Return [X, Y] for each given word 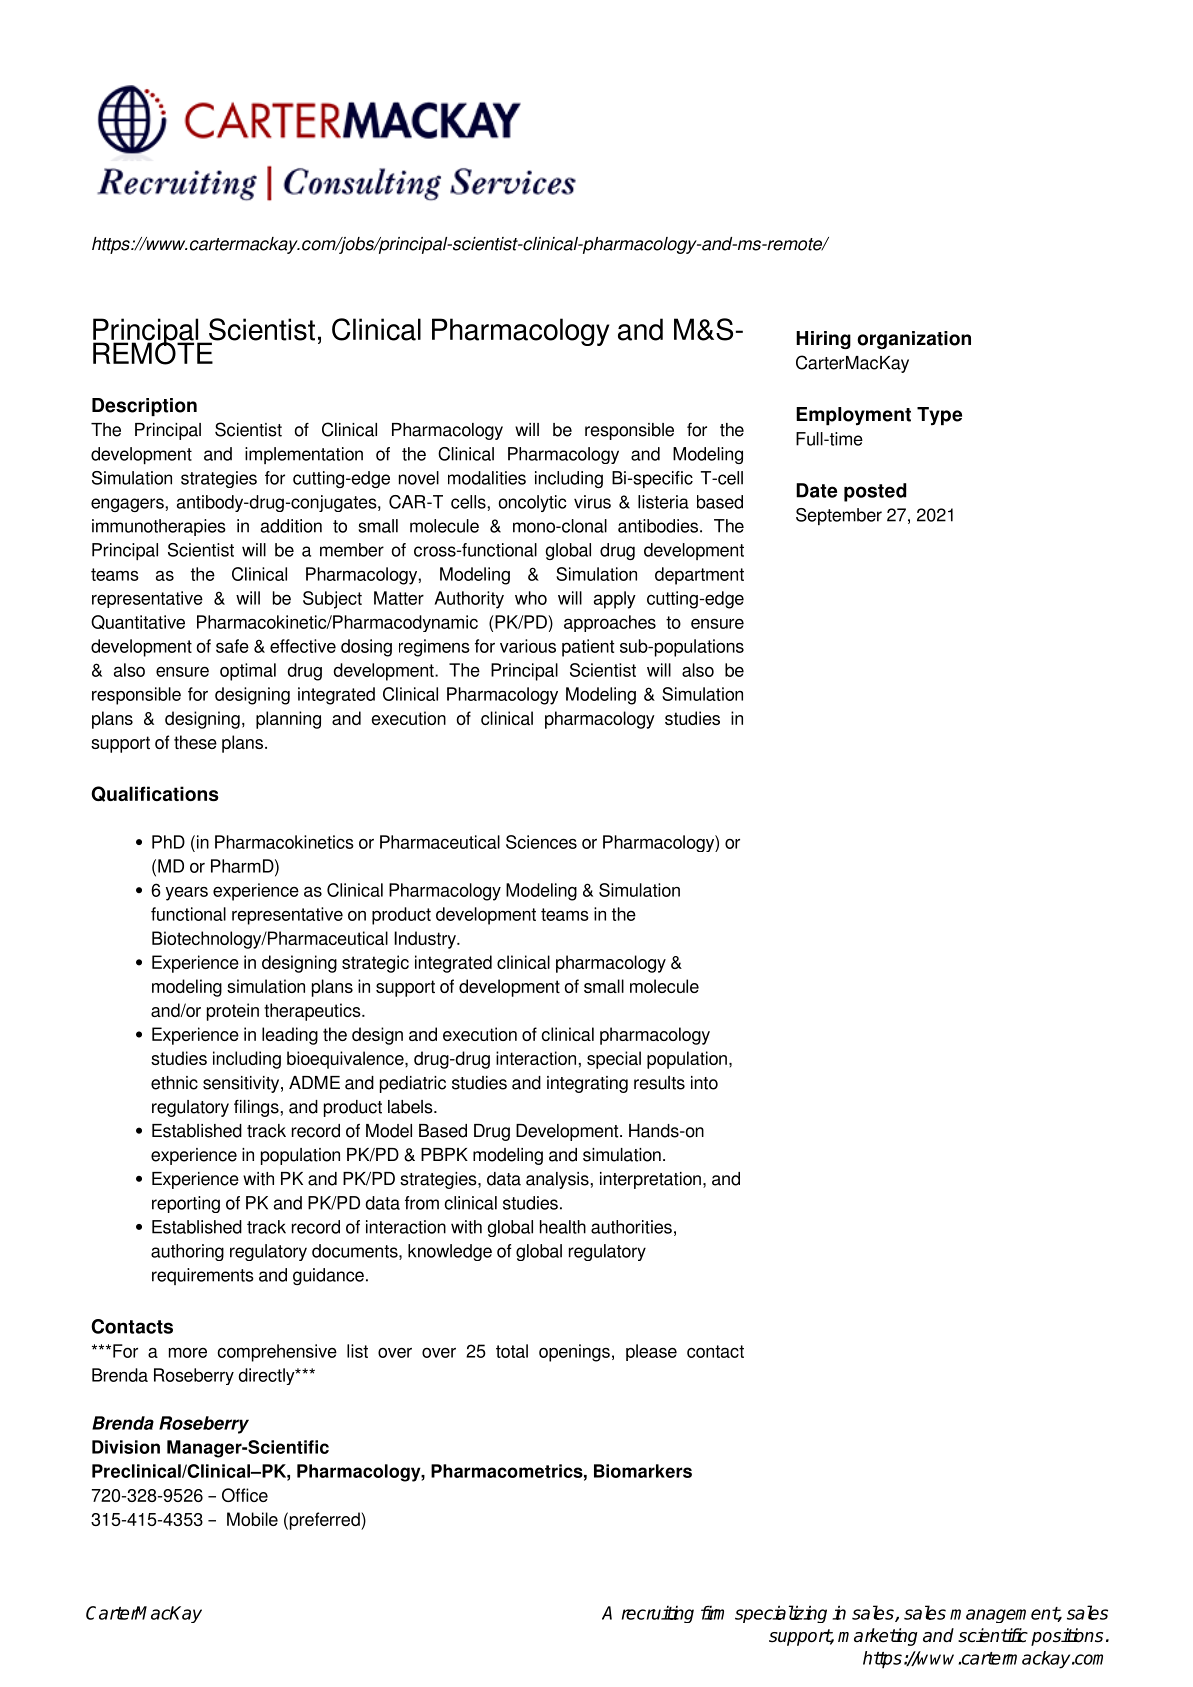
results [659, 1083]
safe [232, 646]
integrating [587, 1084]
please [651, 1352]
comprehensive [277, 1353]
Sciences [541, 842]
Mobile [252, 1519]
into [704, 1083]
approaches [610, 623]
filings [256, 1108]
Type [939, 416]
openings [574, 1353]
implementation [304, 455]
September [839, 516]
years [187, 894]
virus [592, 502]
